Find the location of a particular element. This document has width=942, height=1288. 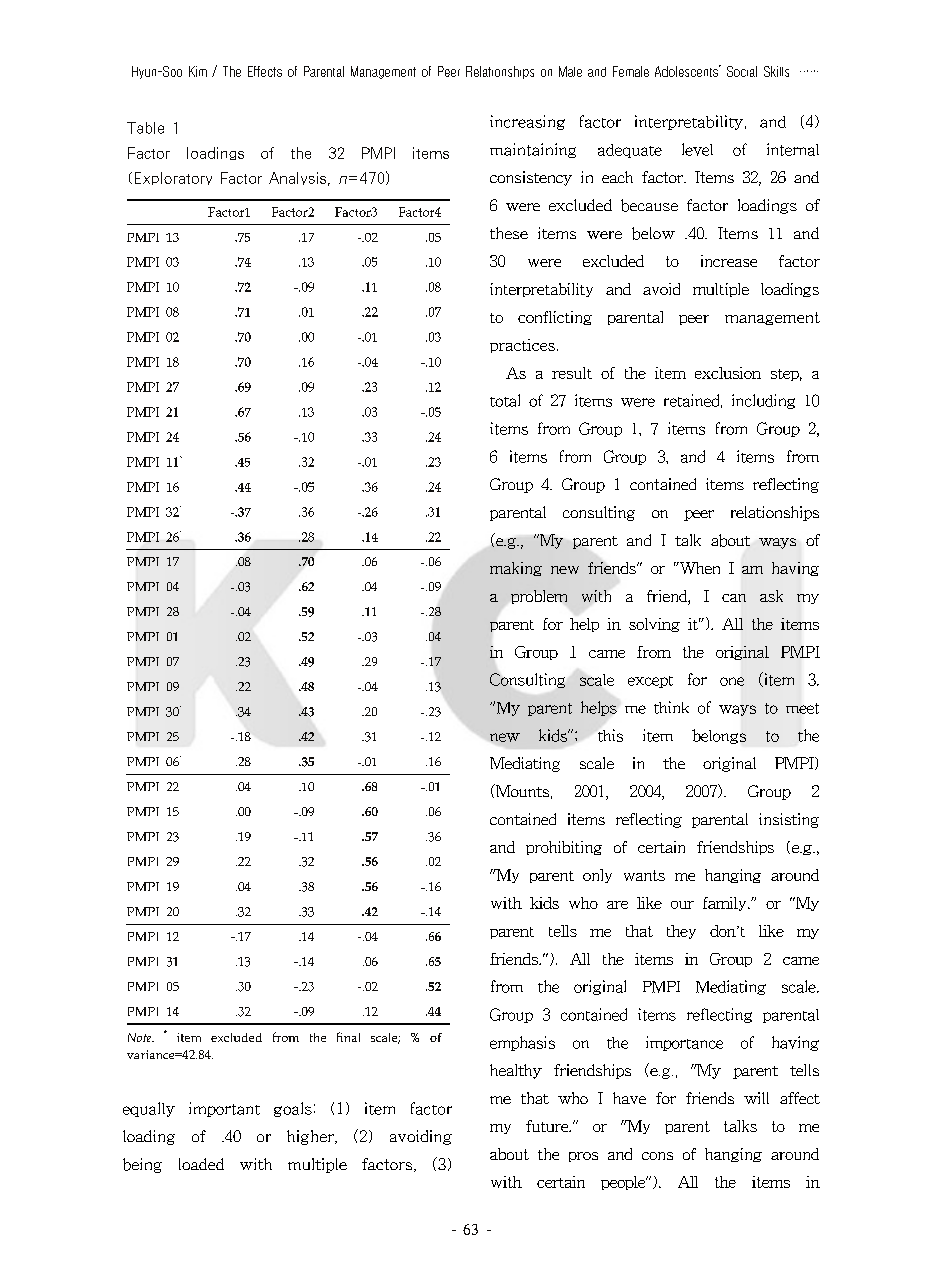

loaded is located at coordinates (201, 1164).
